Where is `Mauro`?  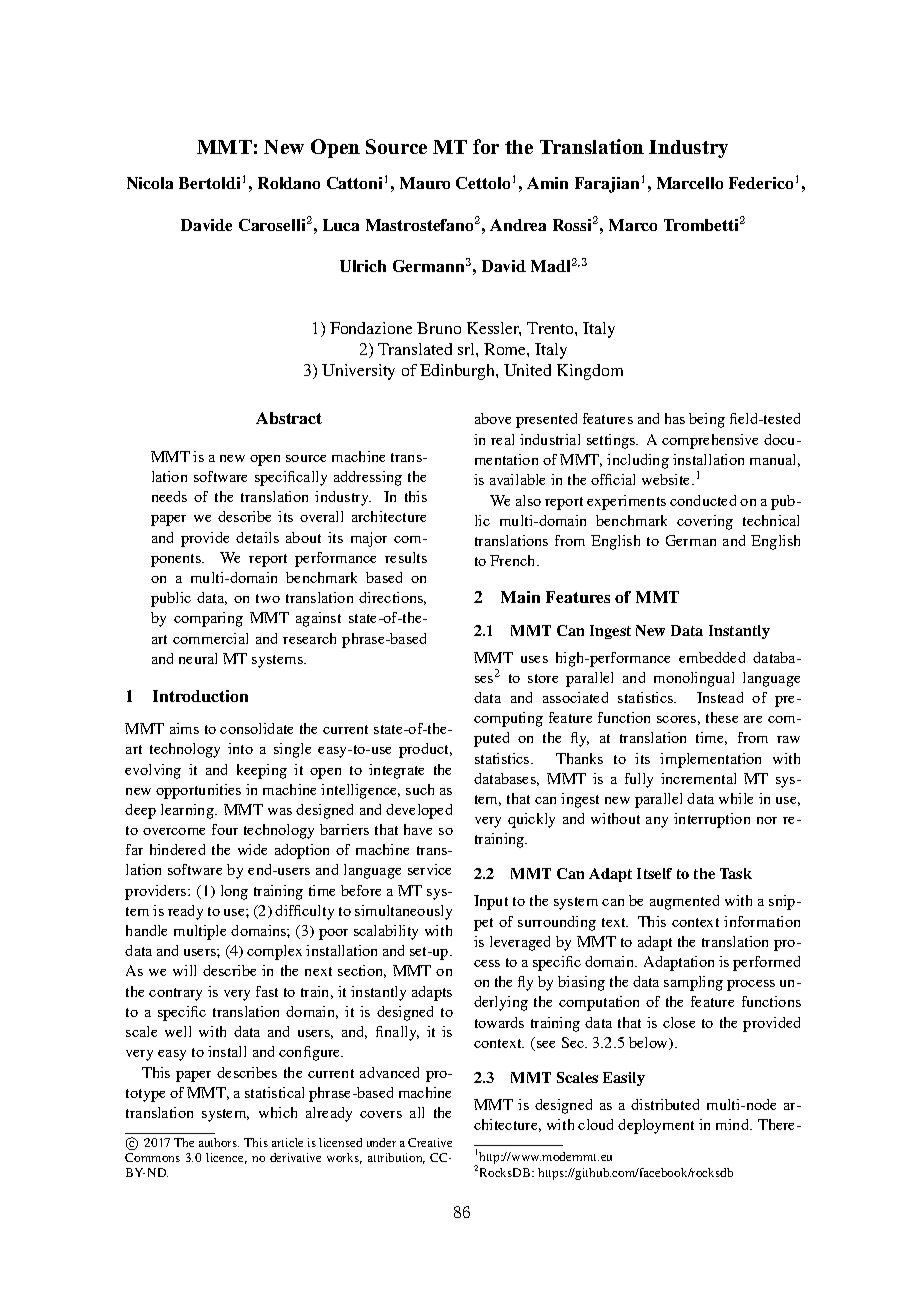 Mauro is located at coordinates (425, 183).
